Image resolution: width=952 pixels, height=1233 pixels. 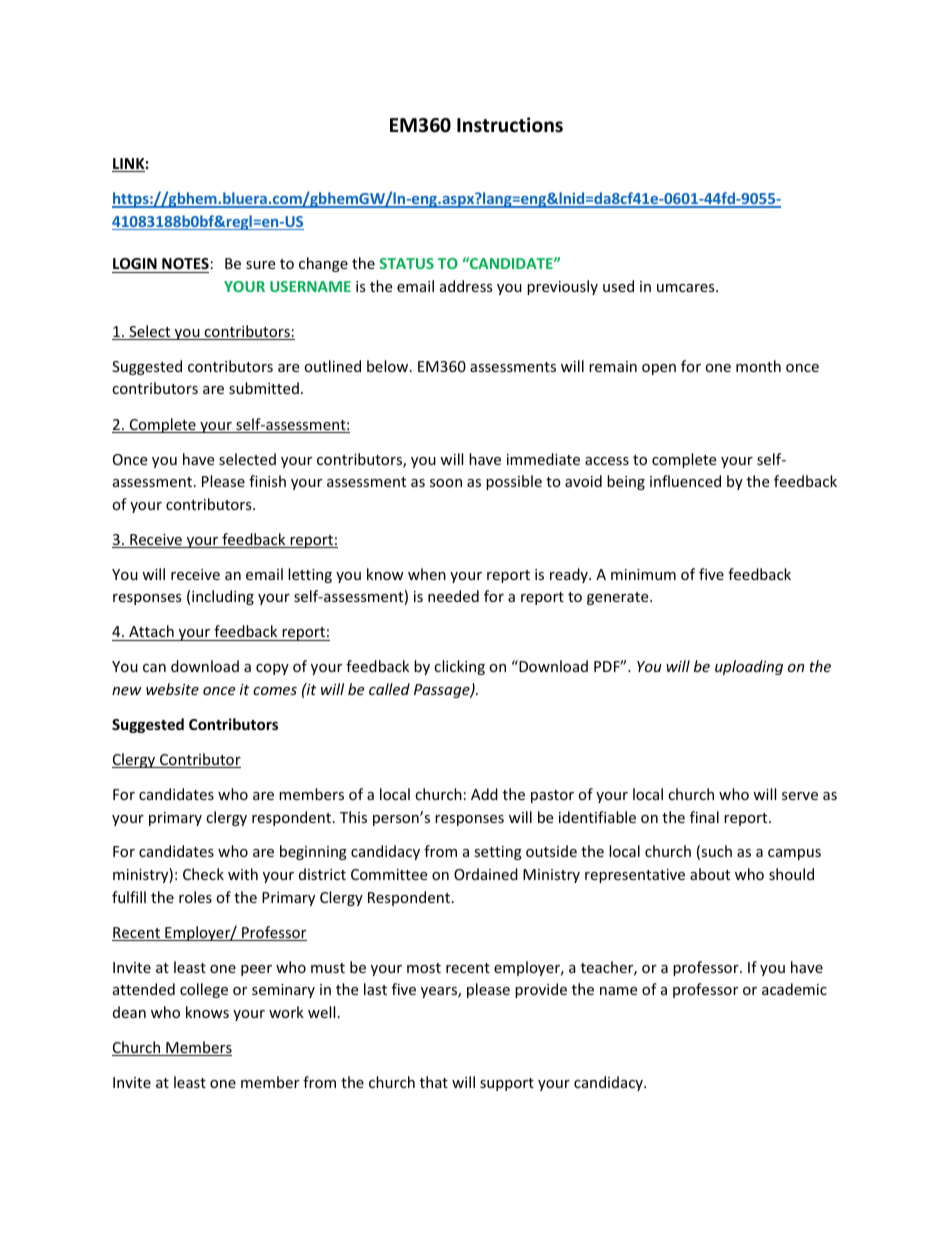 What do you see at coordinates (618, 286) in the screenshot?
I see `used` at bounding box center [618, 286].
